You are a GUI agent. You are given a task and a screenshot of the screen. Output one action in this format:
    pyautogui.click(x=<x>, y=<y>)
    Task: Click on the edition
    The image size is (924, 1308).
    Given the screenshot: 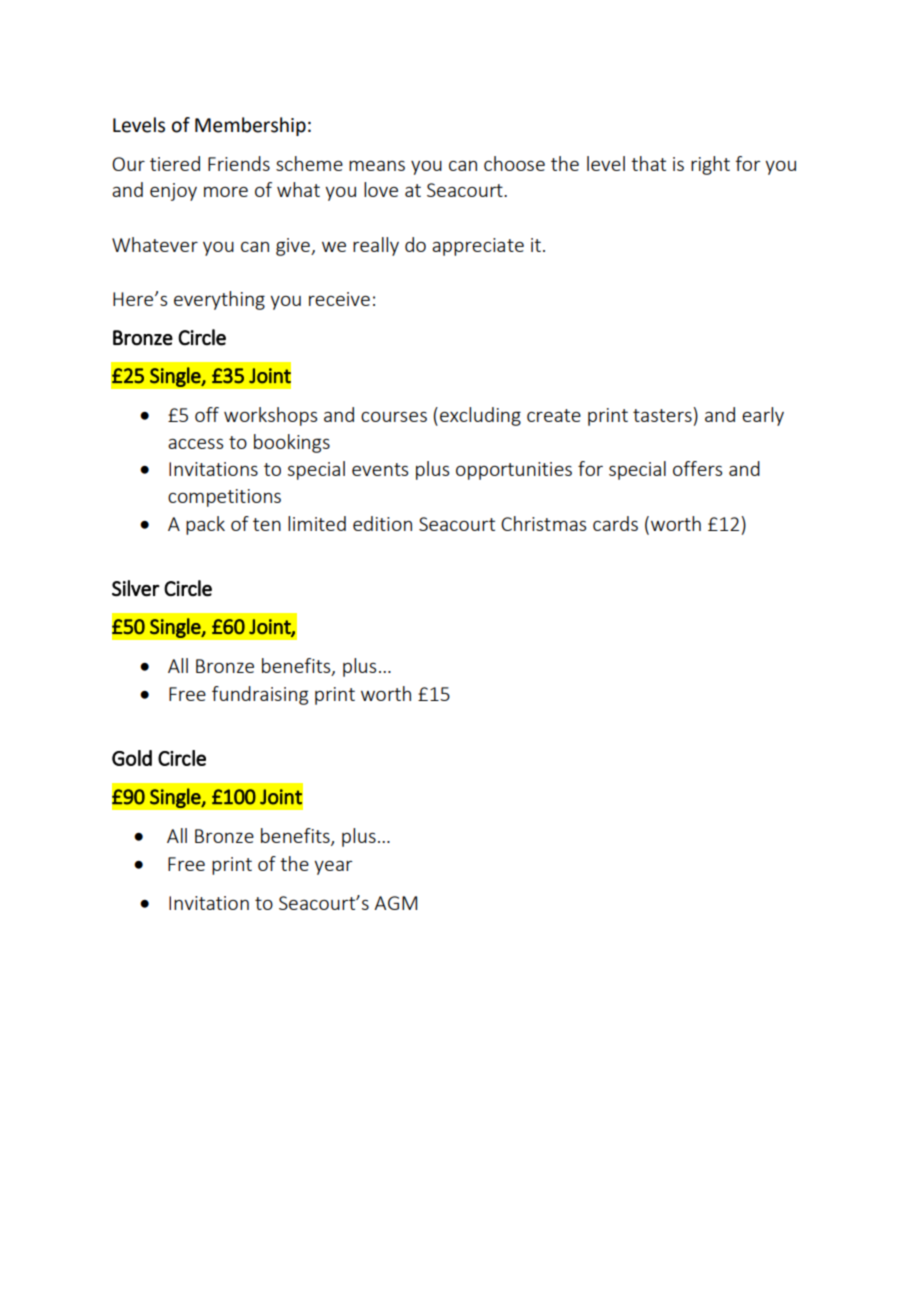 What is the action you would take?
    pyautogui.click(x=382, y=523)
